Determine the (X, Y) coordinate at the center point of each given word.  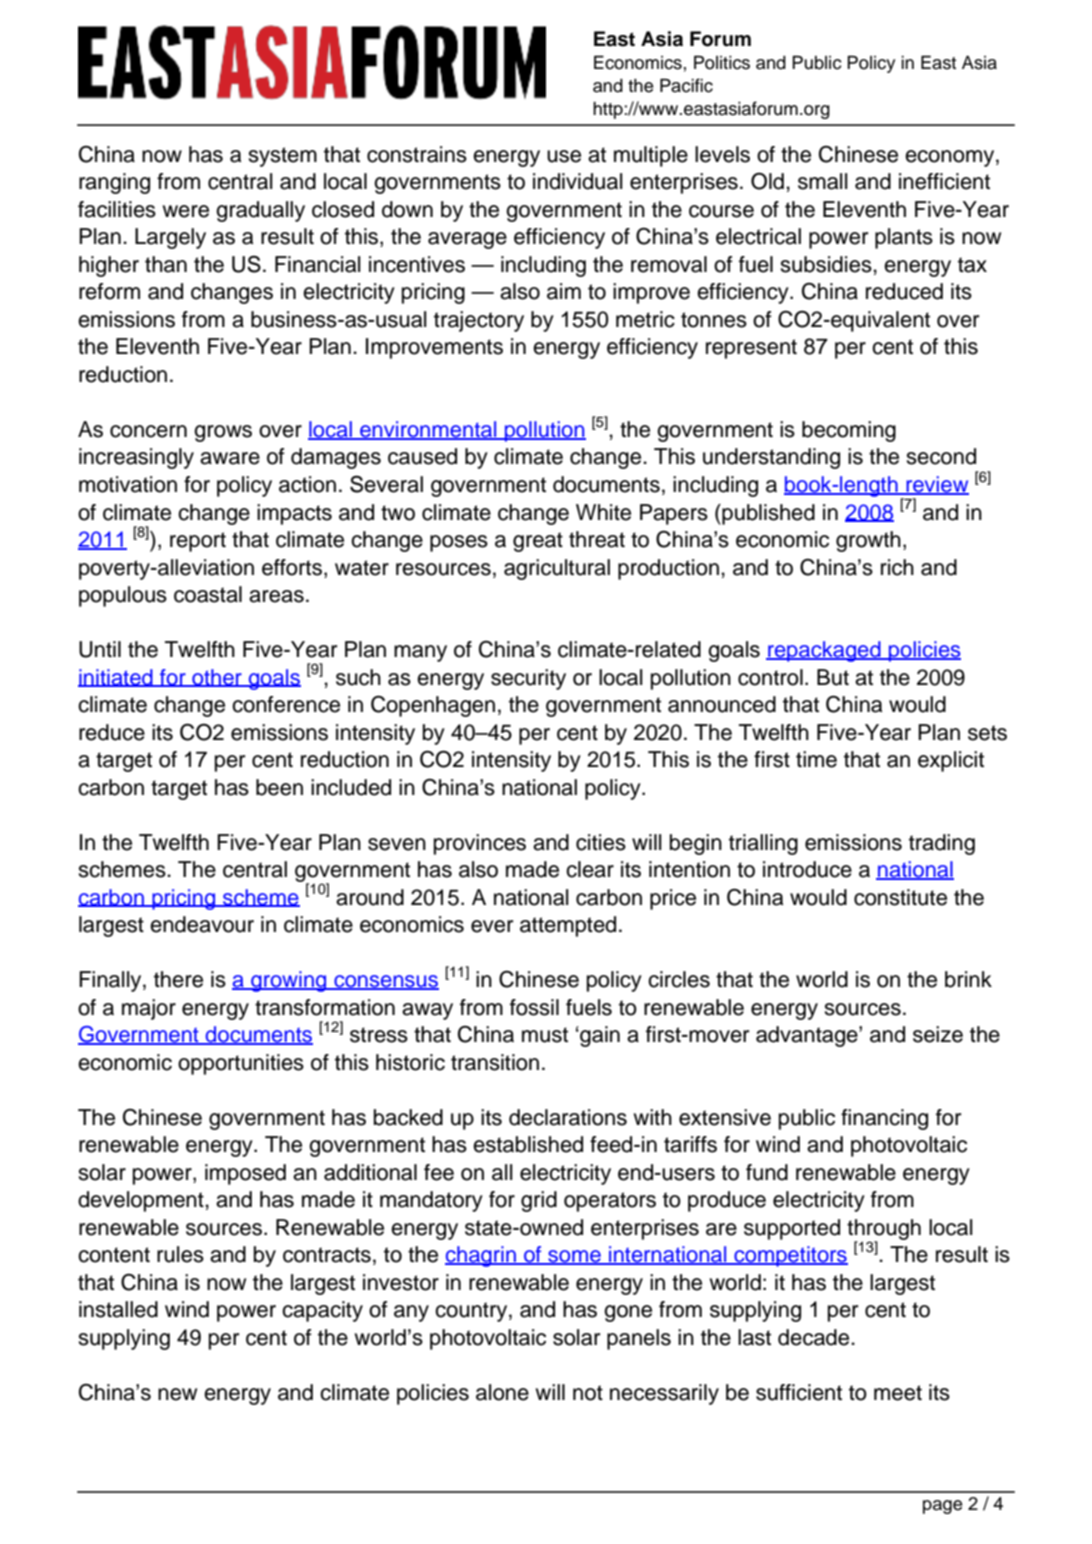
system (282, 157)
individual (578, 181)
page (942, 1507)
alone (502, 1392)
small (823, 181)
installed (118, 1309)
